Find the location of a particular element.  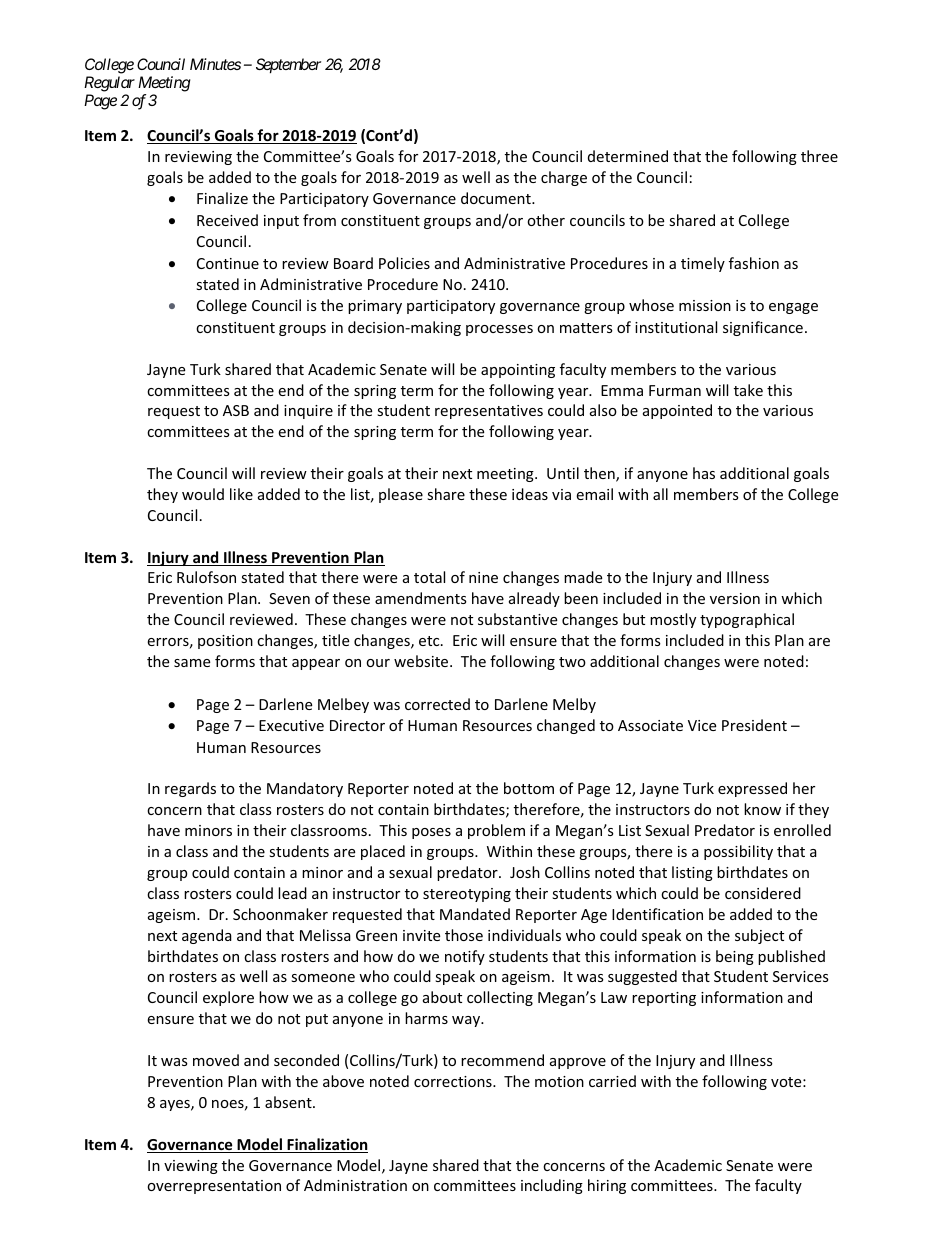

President is located at coordinates (754, 725).
